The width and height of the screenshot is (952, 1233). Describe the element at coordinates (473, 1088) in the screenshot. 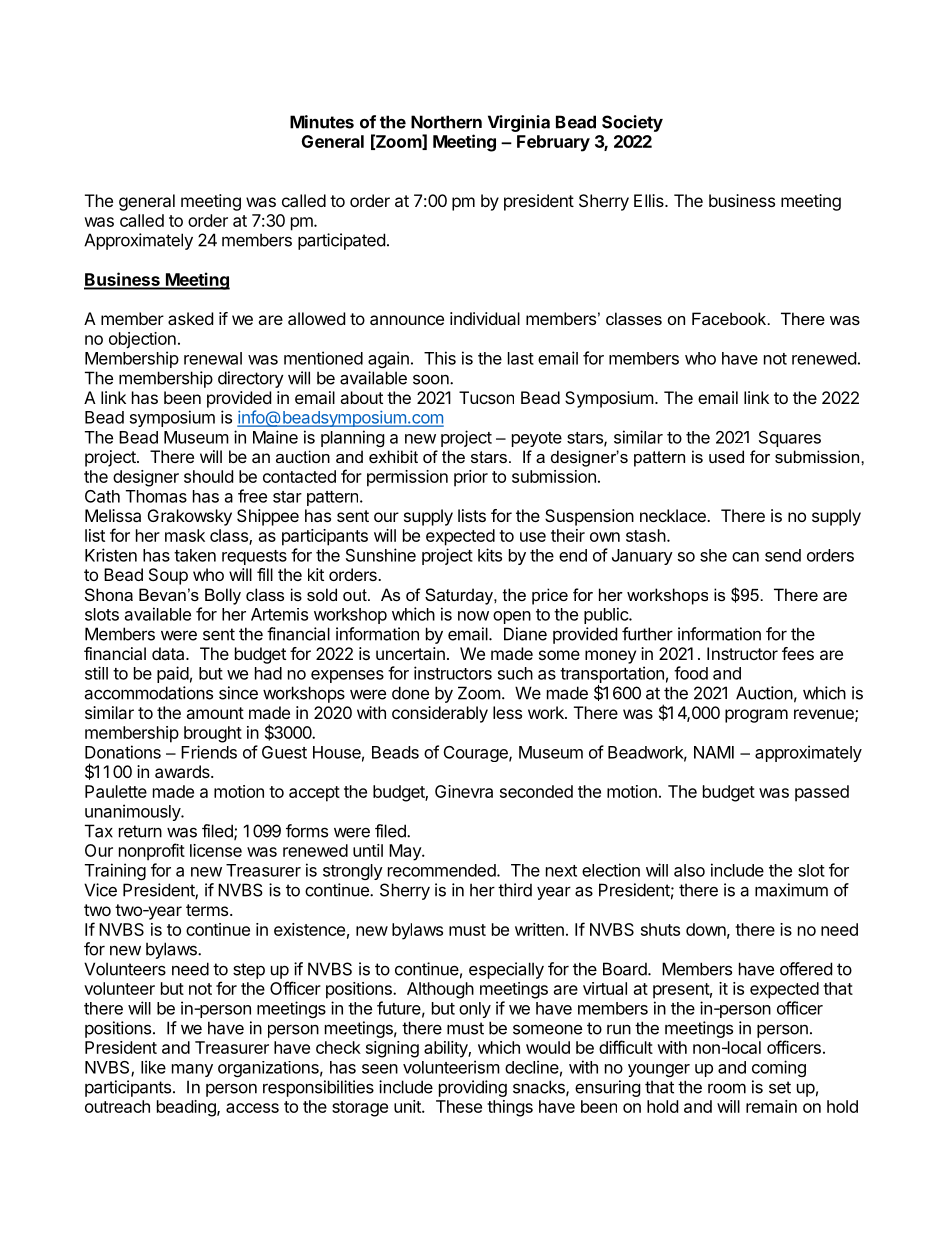

I see `providing` at that location.
